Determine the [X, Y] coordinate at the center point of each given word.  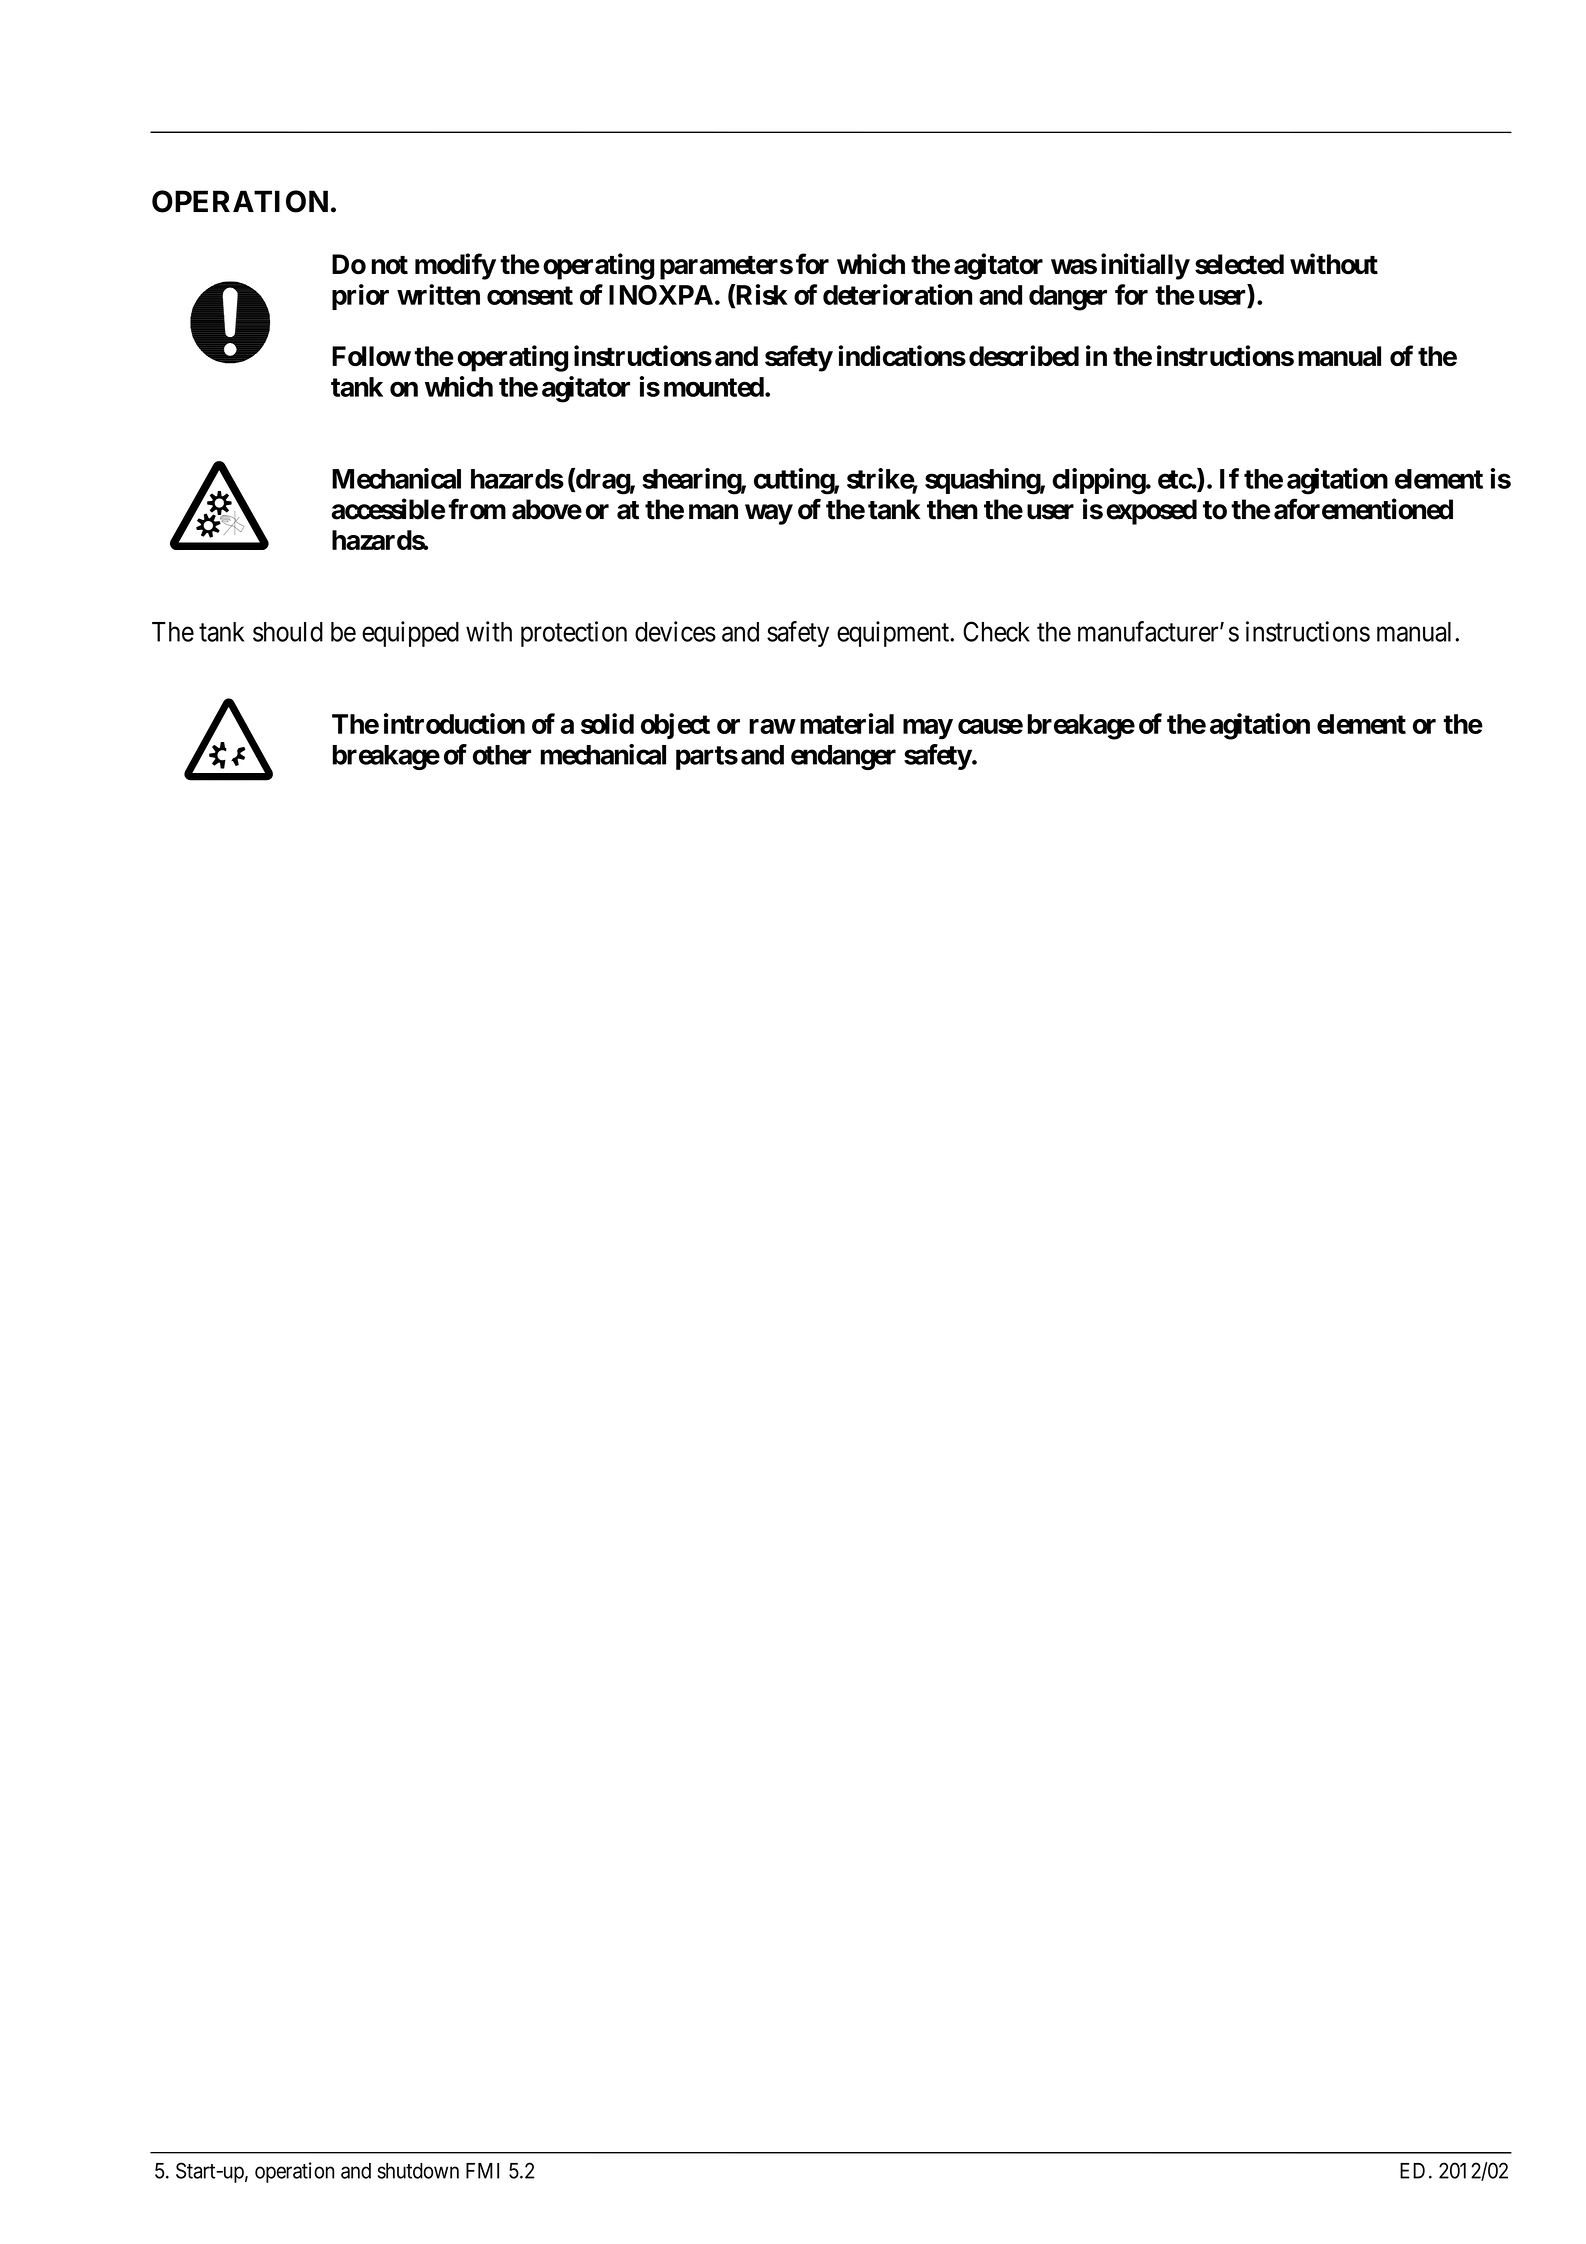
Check [996, 631]
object [675, 726]
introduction [454, 723]
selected [1239, 264]
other [502, 755]
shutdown [418, 2171]
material [847, 723]
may [928, 729]
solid [607, 723]
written [438, 294]
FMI [482, 2171]
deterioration [897, 294]
